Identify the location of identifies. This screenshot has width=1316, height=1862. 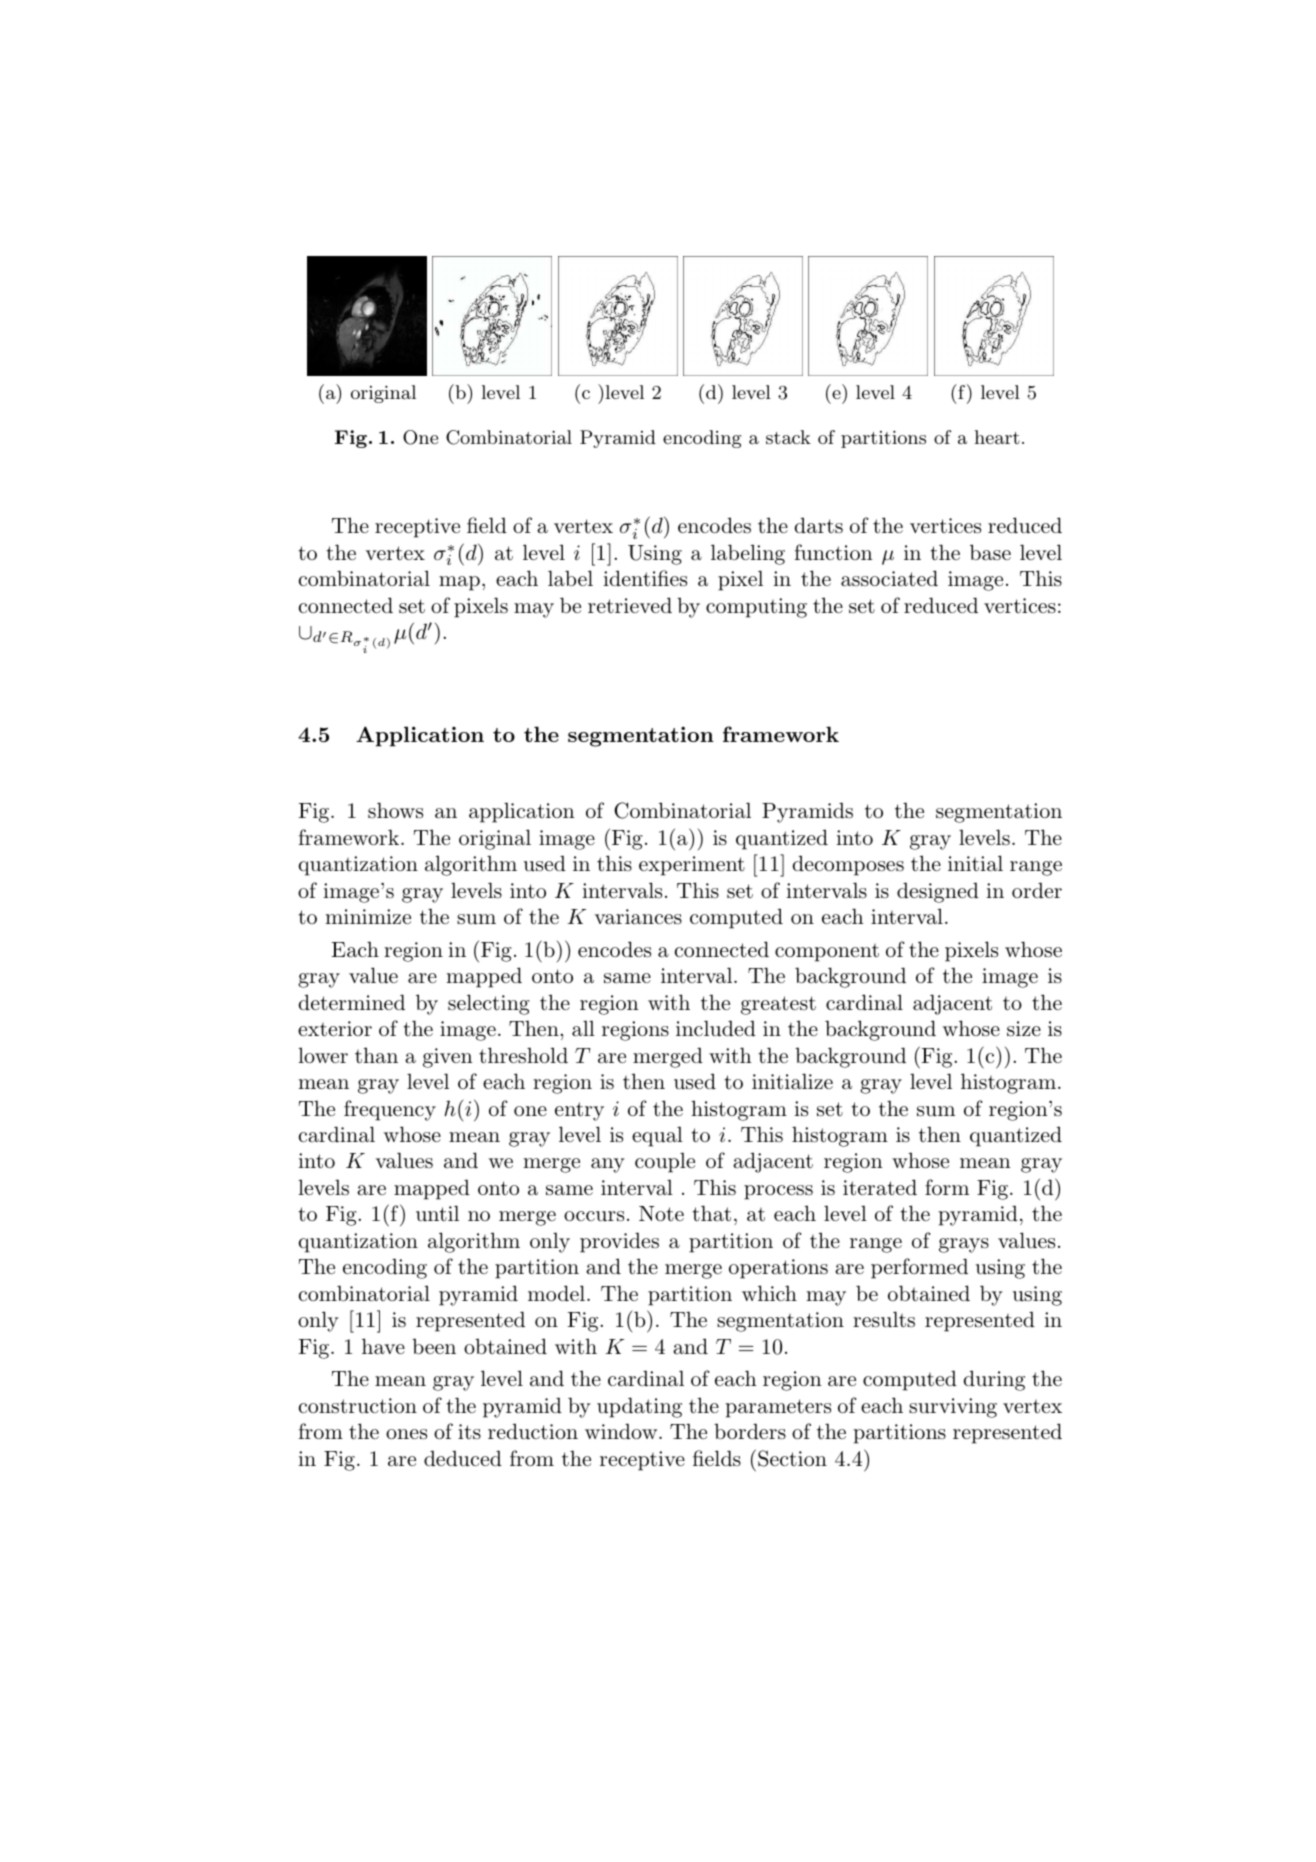
(645, 578).
